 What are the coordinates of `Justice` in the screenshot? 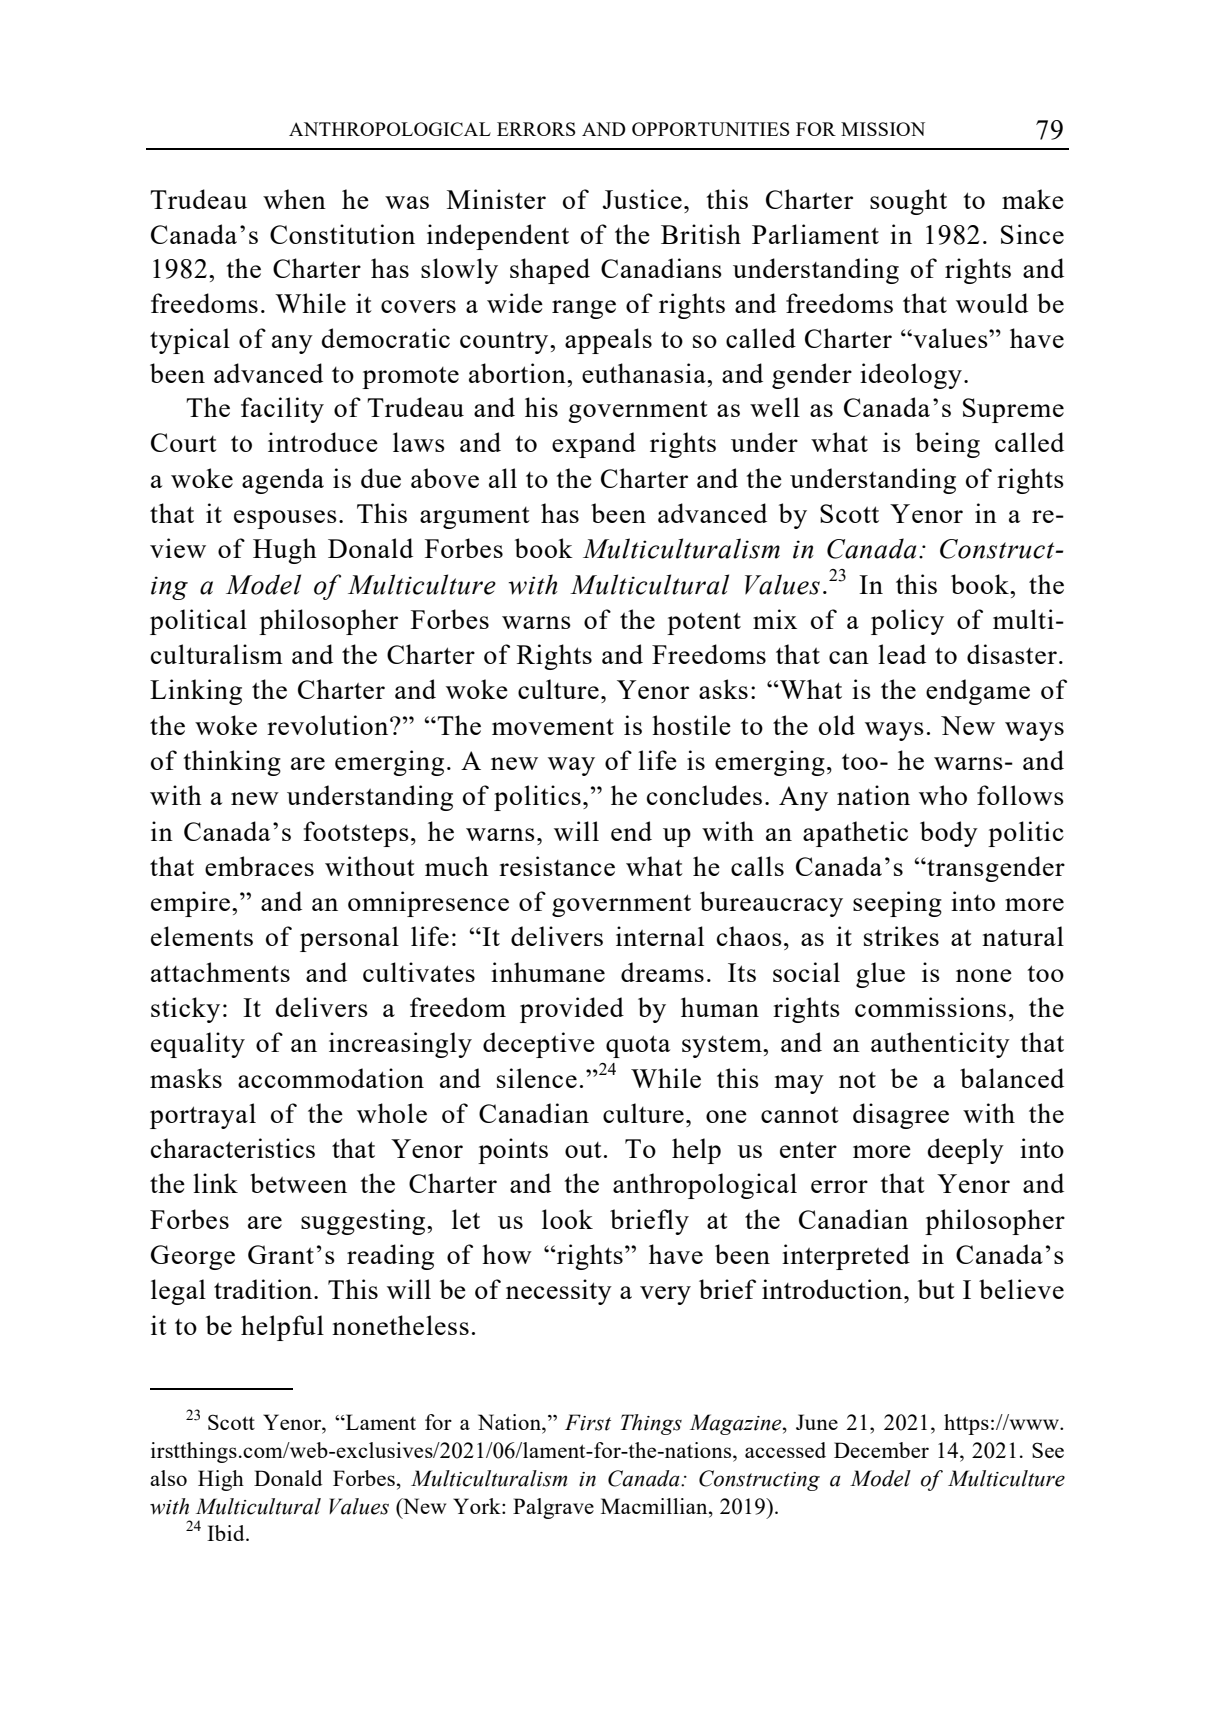 It's located at (642, 199).
